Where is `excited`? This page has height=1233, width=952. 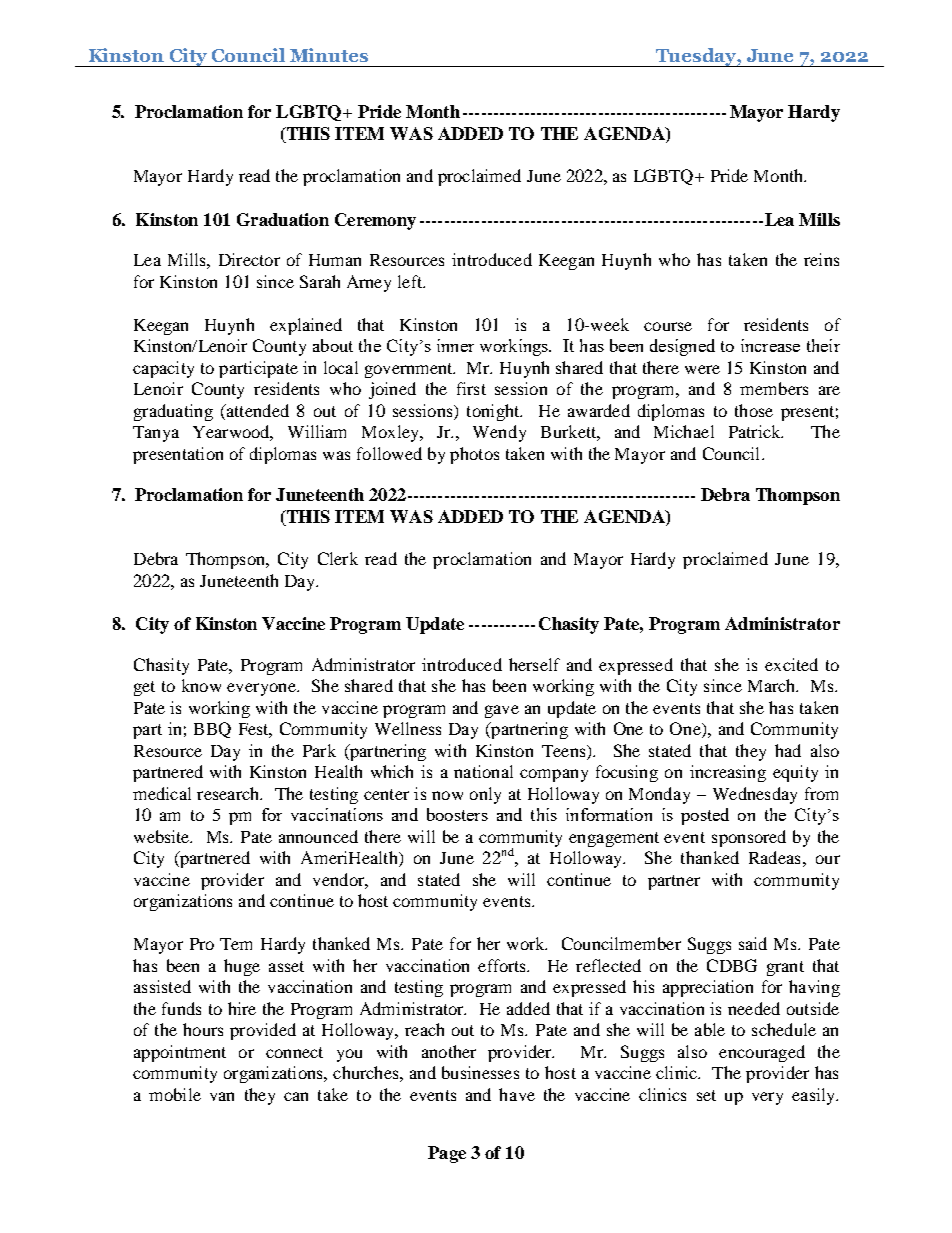
excited is located at coordinates (791, 664).
